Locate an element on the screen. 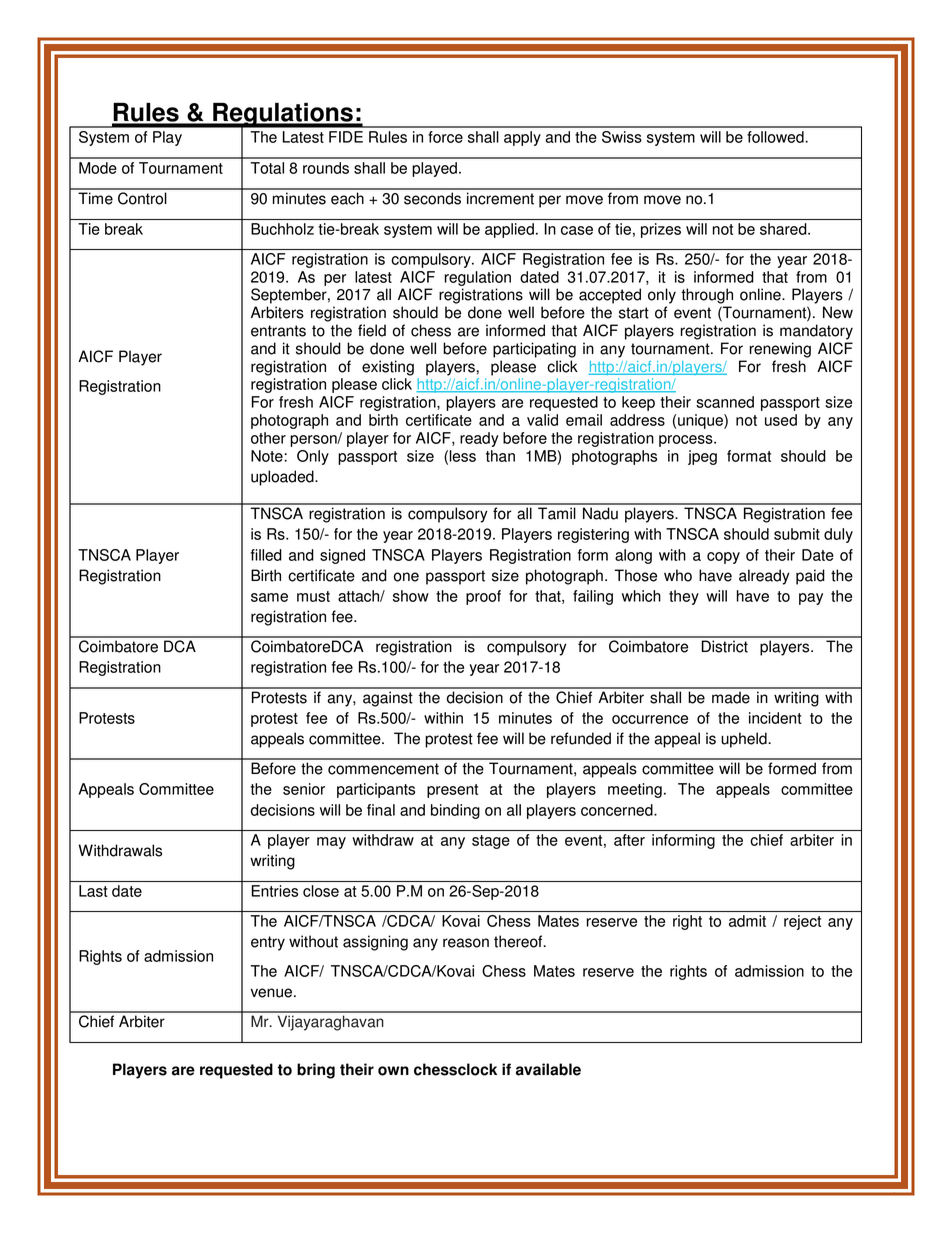  senior is located at coordinates (304, 789).
